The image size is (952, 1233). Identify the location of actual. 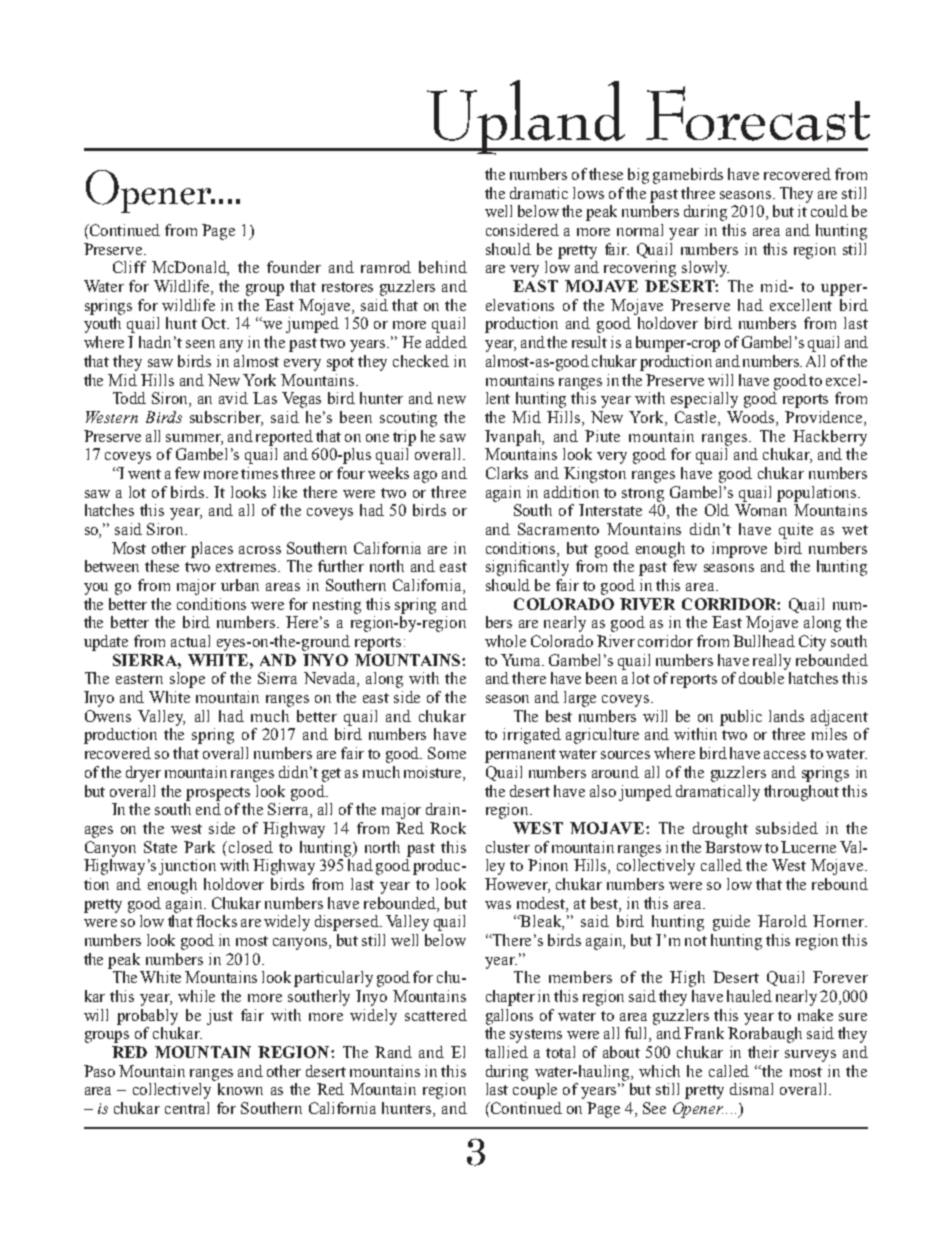
(190, 641).
